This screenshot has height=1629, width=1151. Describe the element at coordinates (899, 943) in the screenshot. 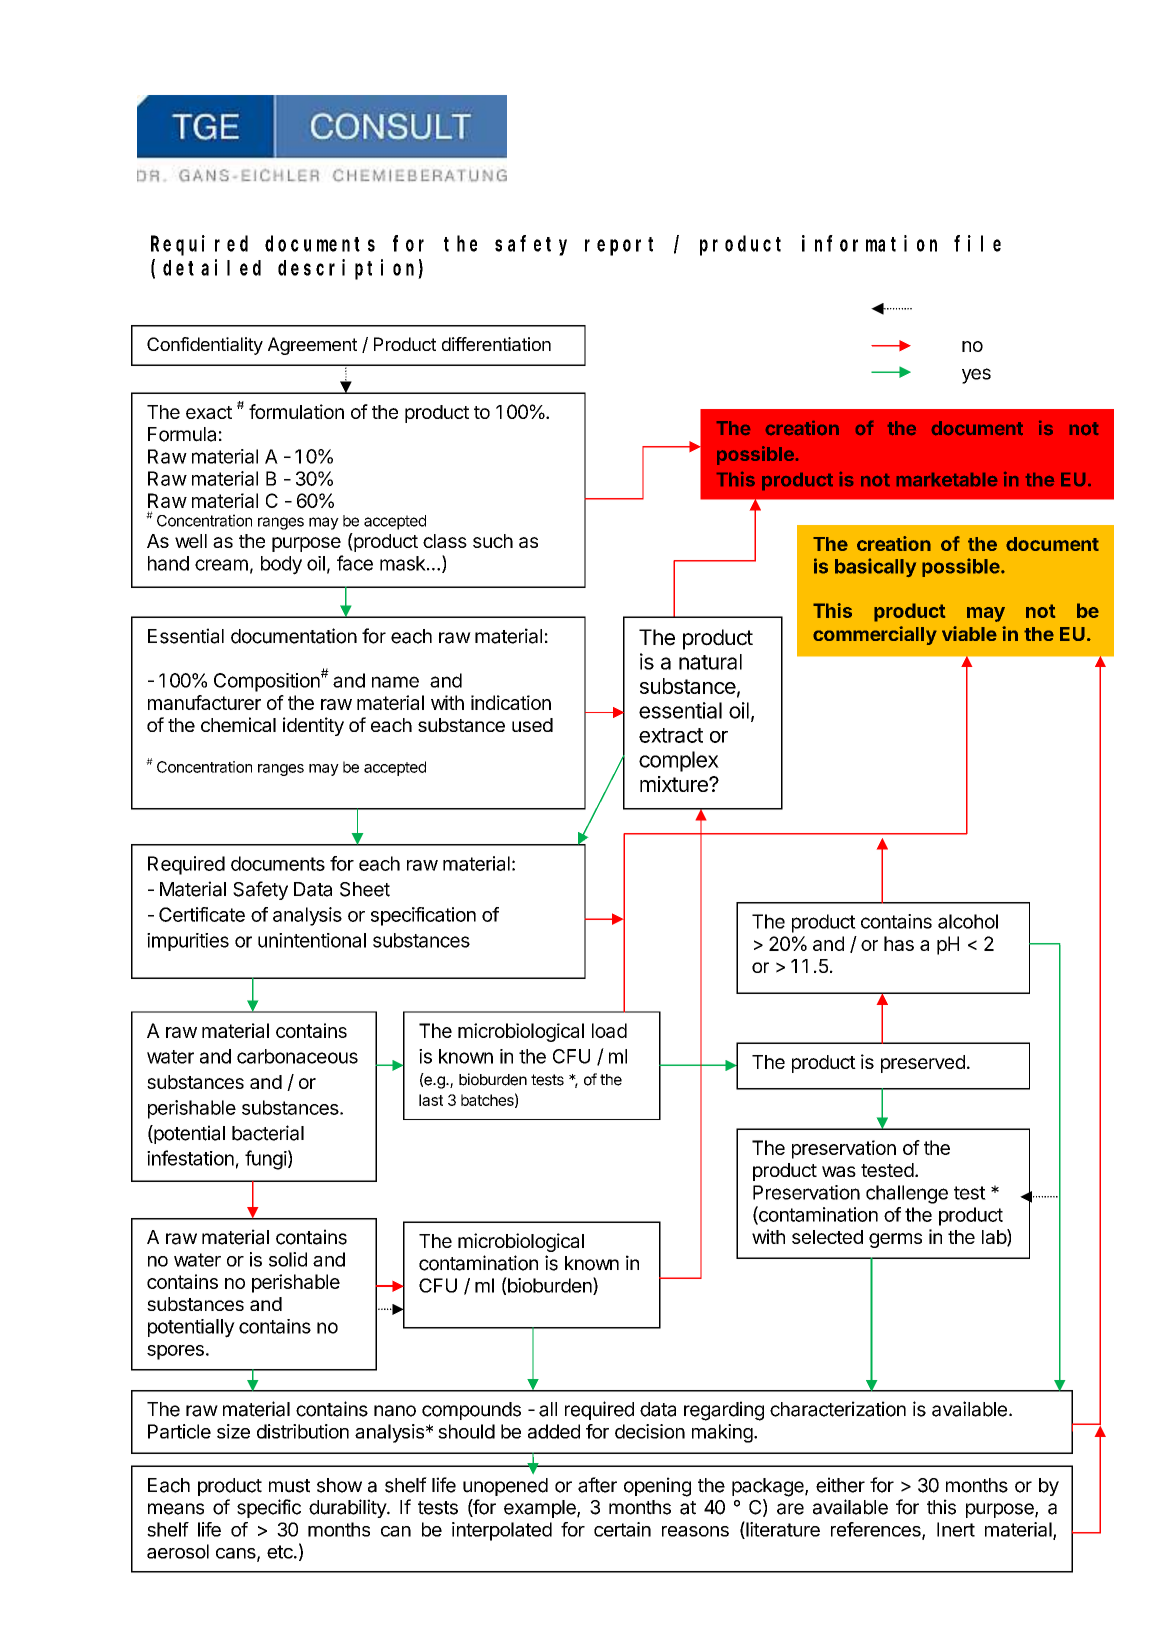

I see `has` at that location.
